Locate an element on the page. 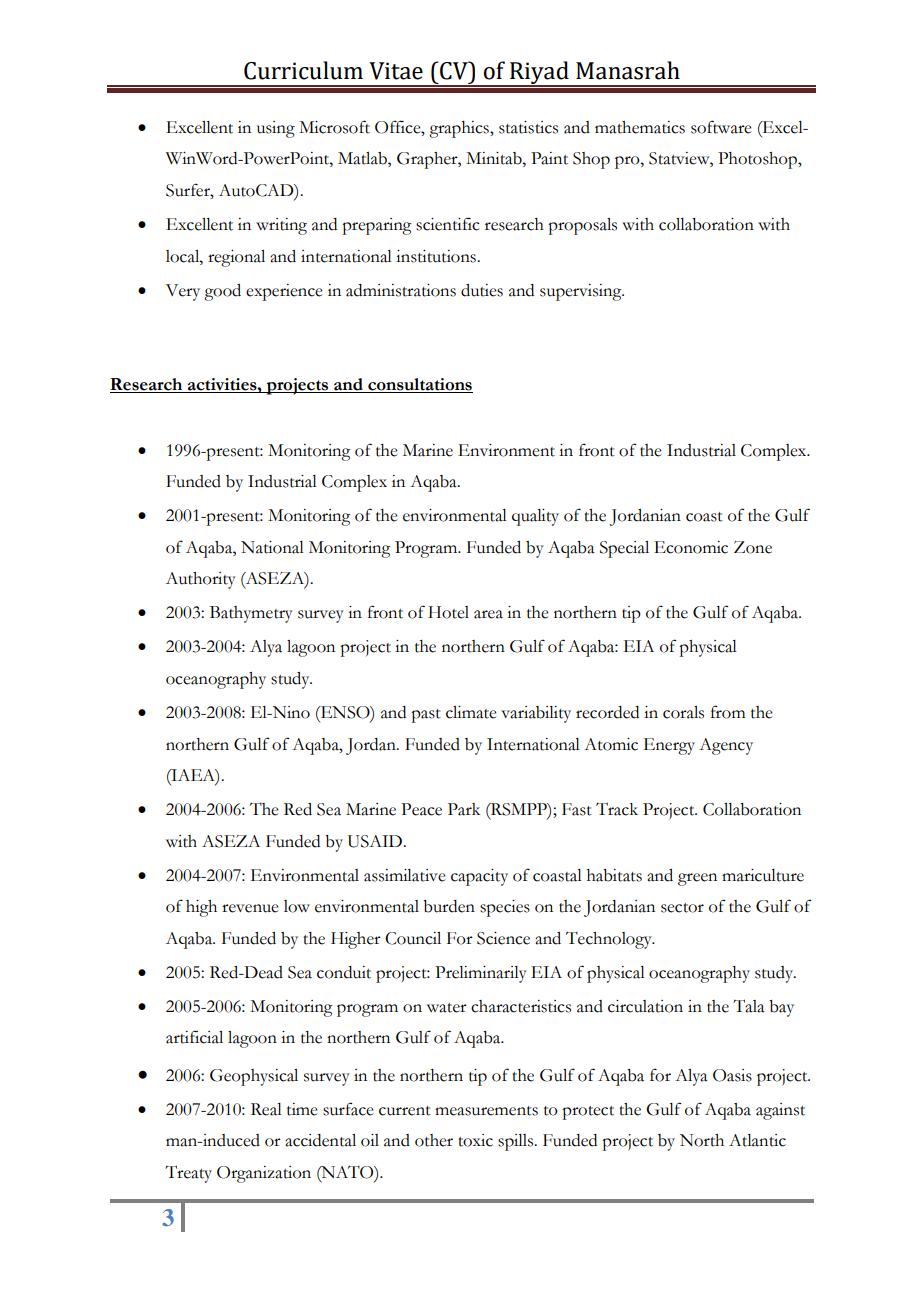  area is located at coordinates (488, 614).
